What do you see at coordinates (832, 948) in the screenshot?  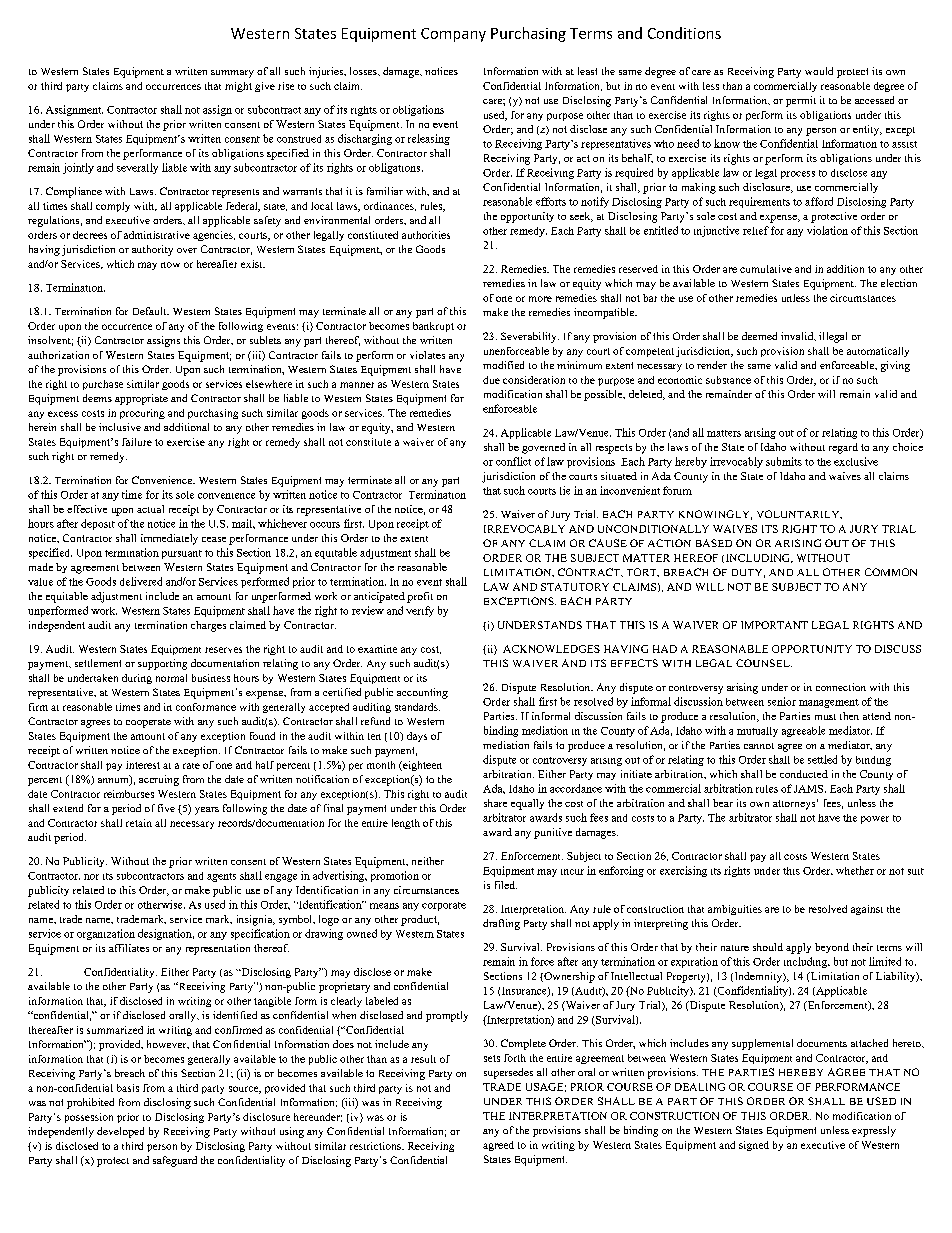 I see `beyond` at bounding box center [832, 948].
